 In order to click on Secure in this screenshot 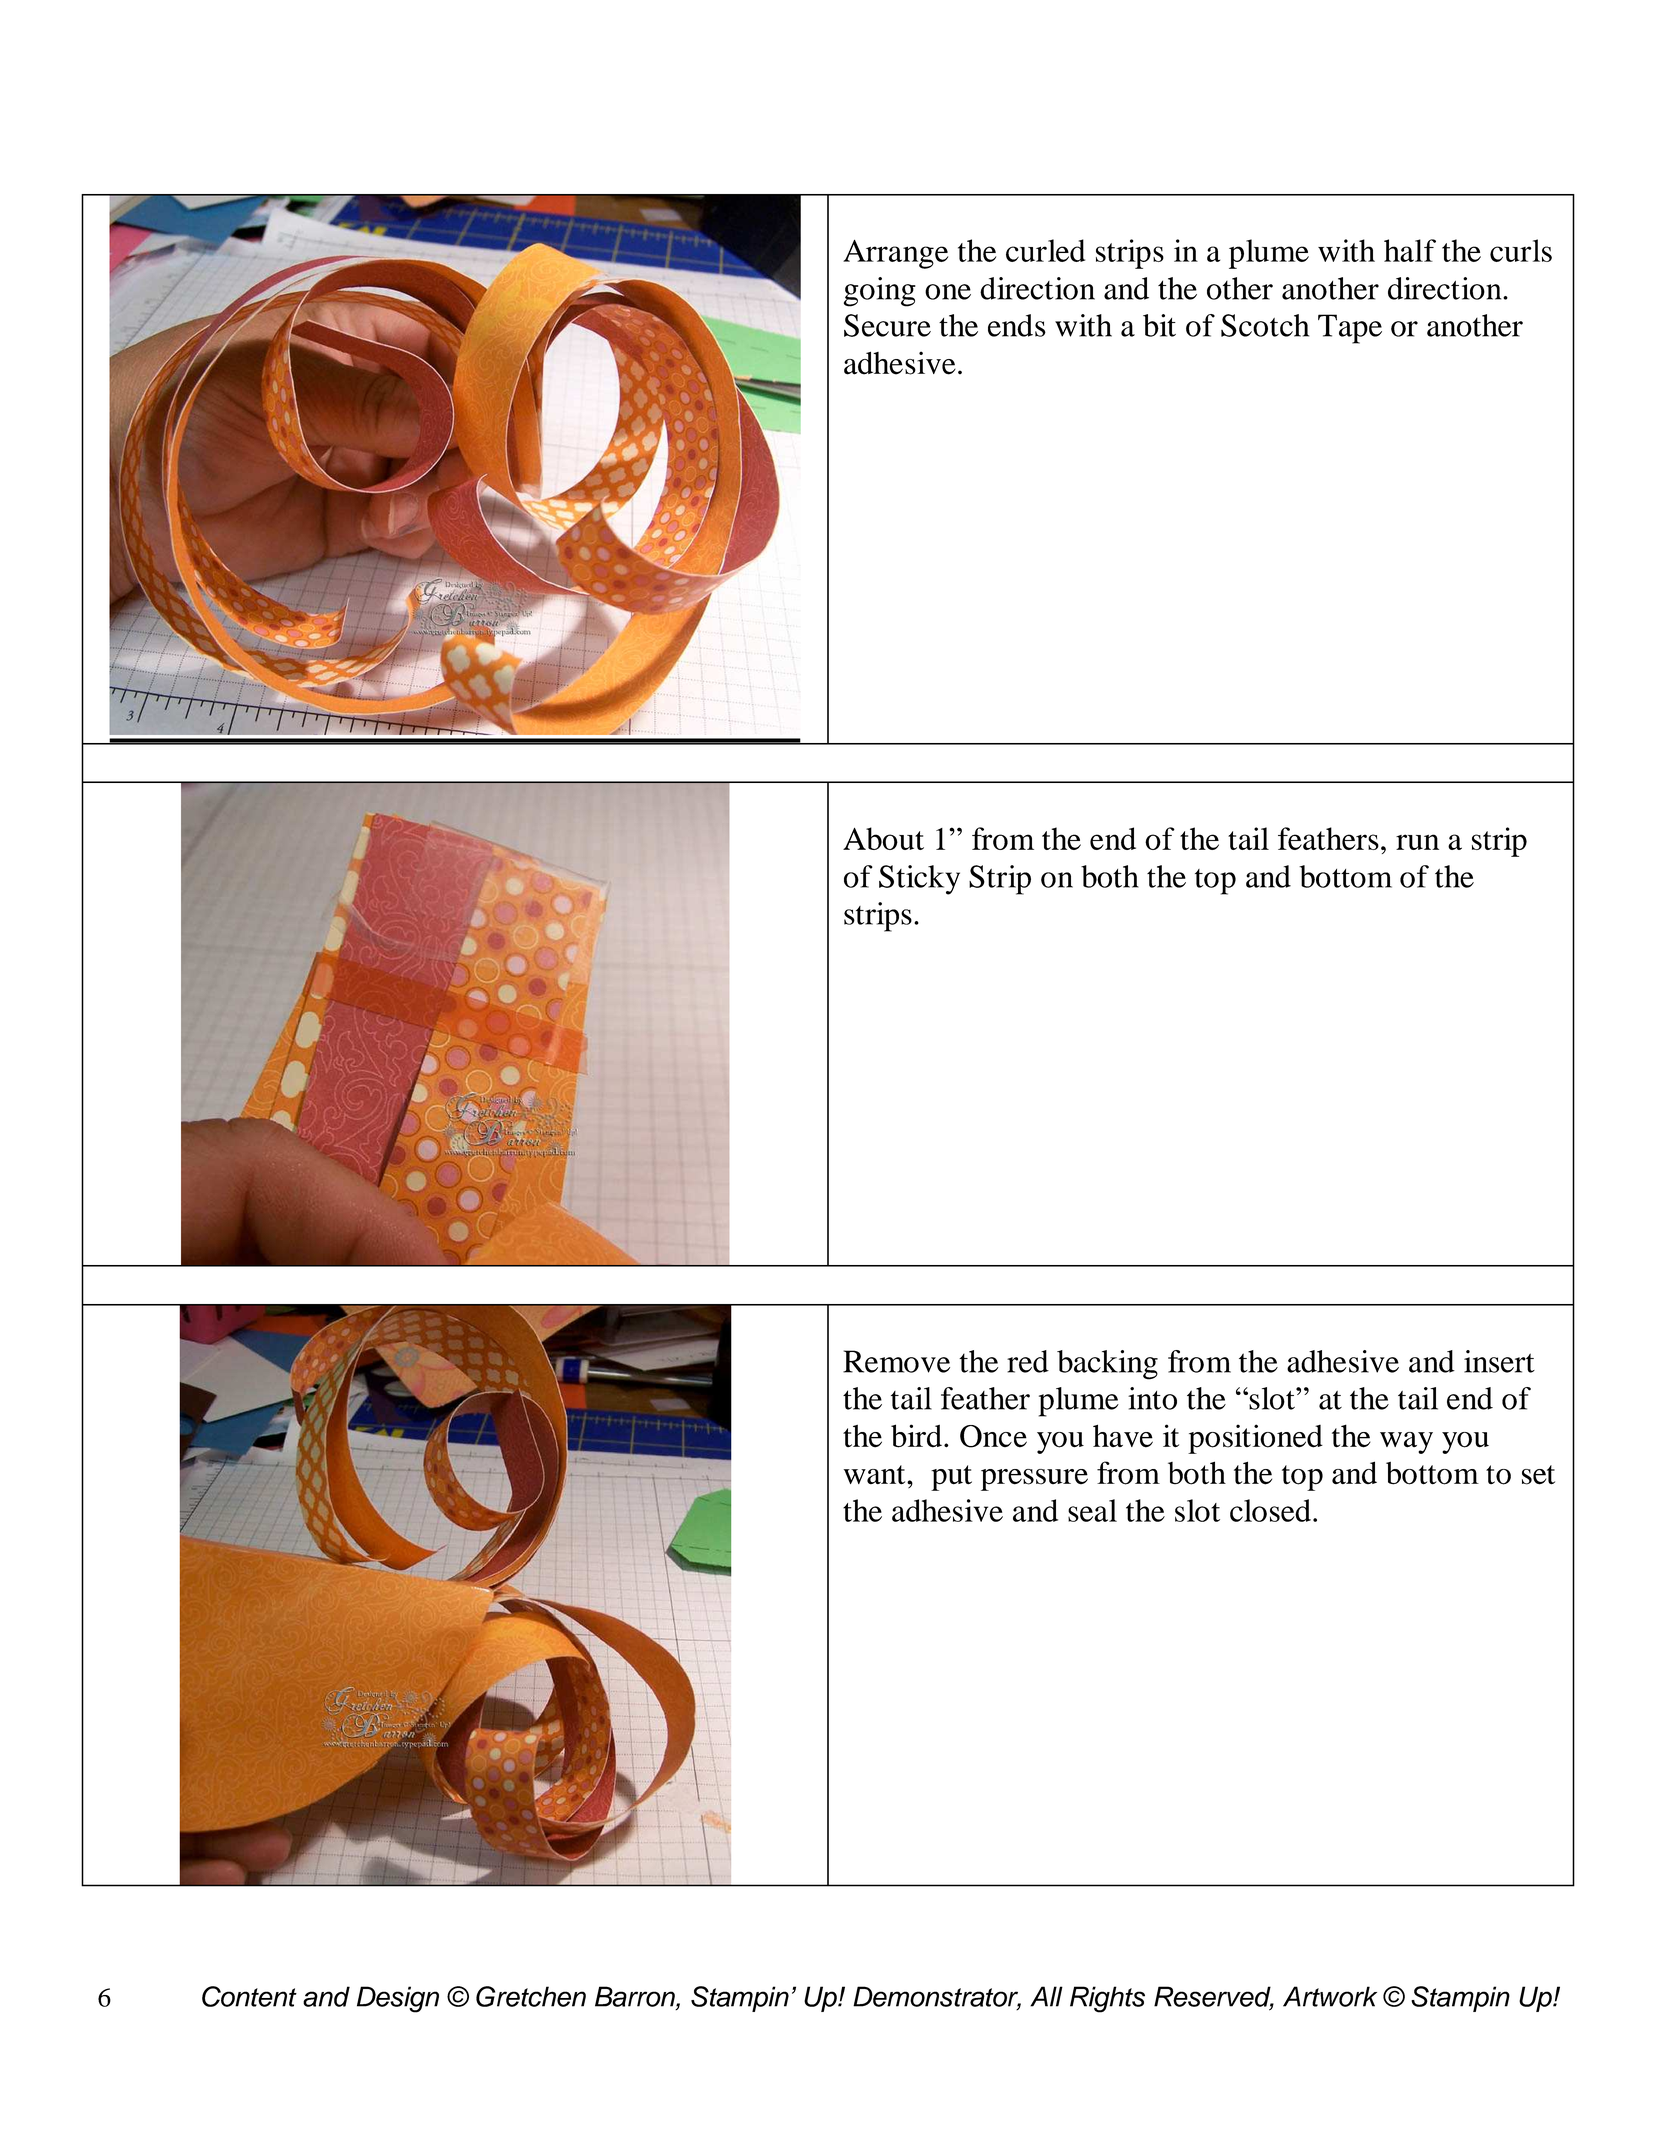, I will do `click(887, 325)`.
